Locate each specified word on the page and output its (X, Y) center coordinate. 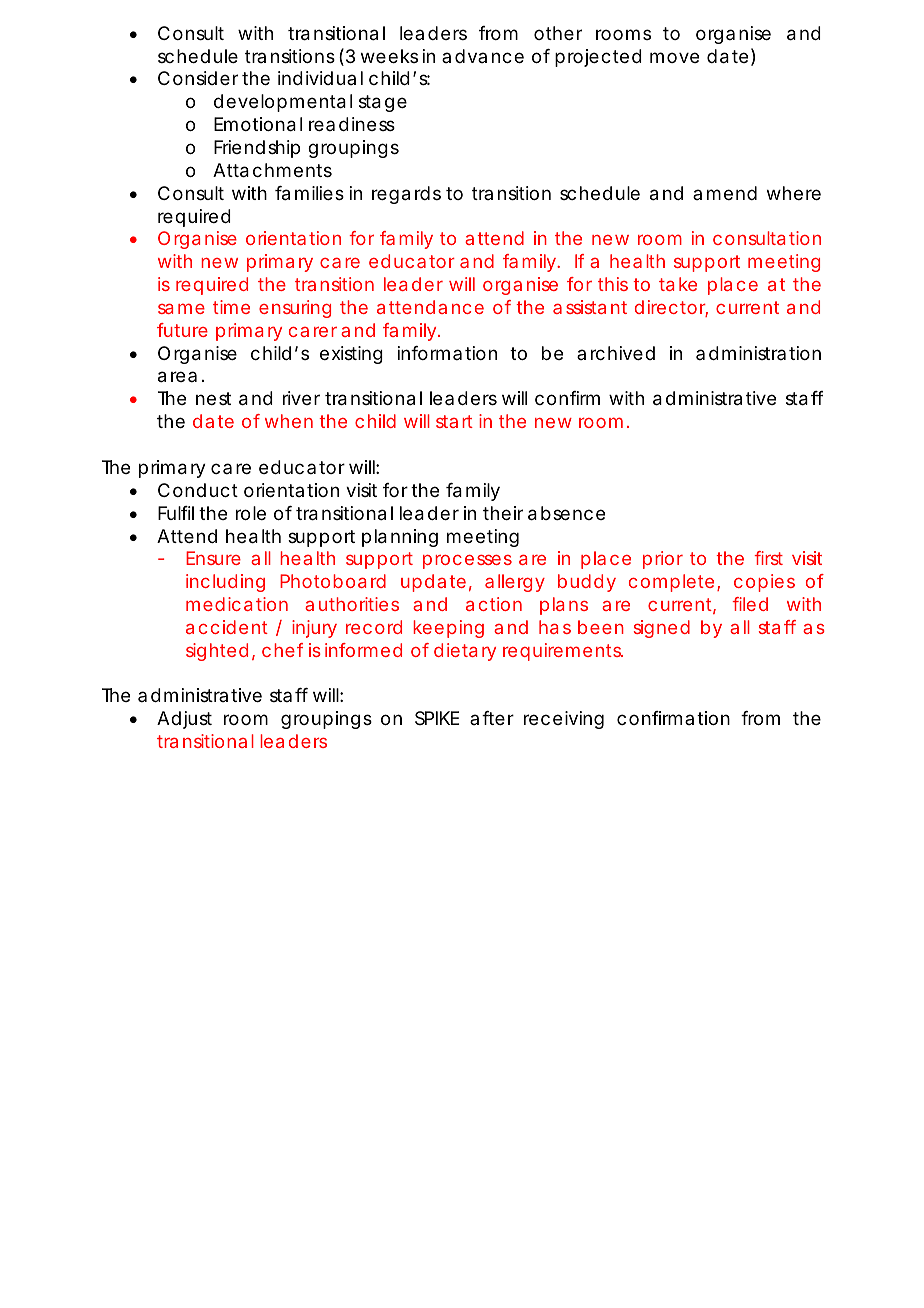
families (309, 193)
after (492, 718)
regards (406, 195)
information (447, 353)
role (251, 513)
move (674, 57)
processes (467, 562)
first (768, 558)
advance (483, 56)
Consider (198, 78)
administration (758, 353)
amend (725, 193)
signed (662, 629)
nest (213, 398)
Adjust (184, 720)
